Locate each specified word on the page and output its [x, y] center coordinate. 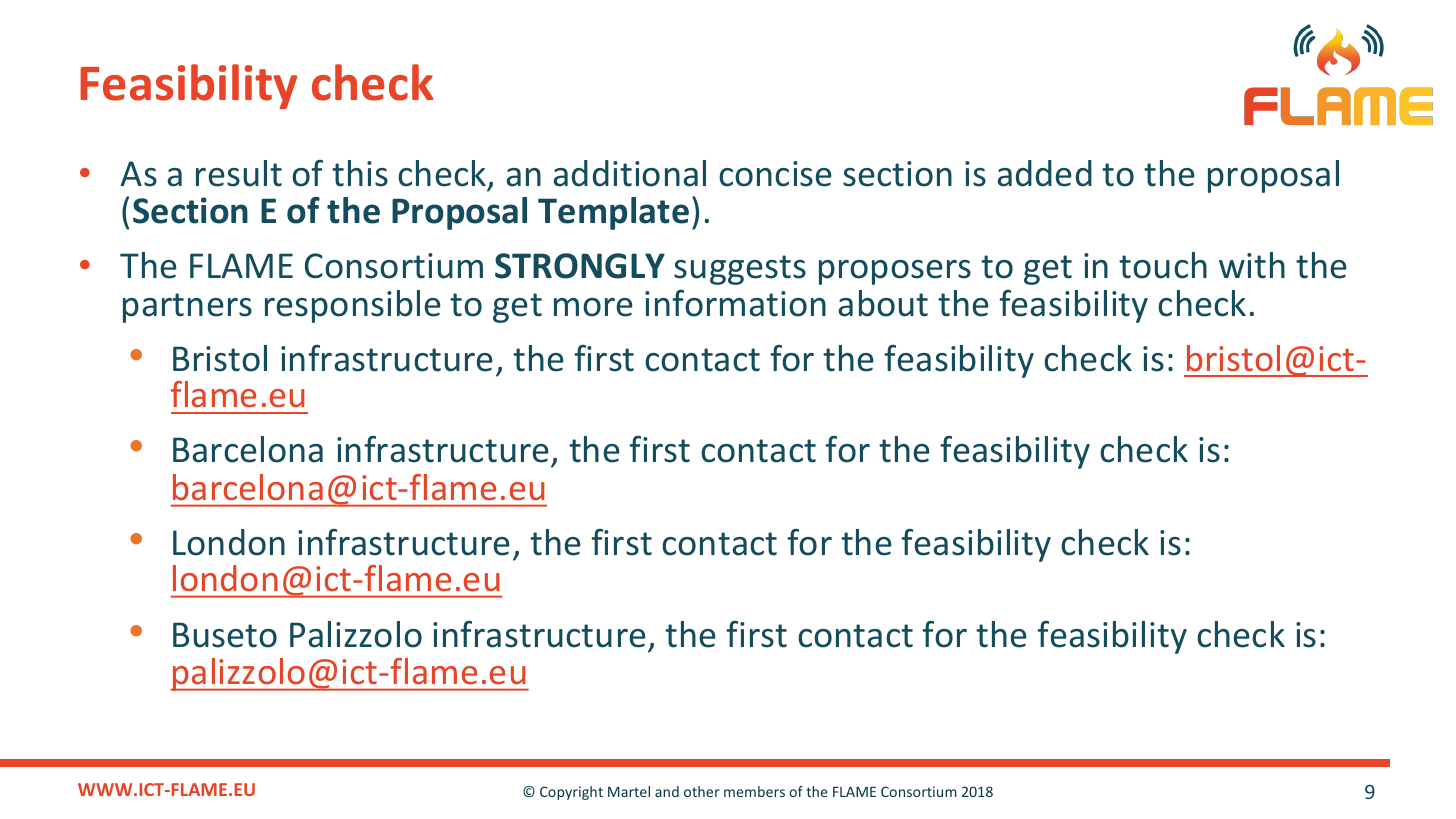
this [360, 173]
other [702, 791]
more [593, 307]
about [883, 303]
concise [775, 174]
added [1044, 173]
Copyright [571, 793]
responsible [353, 306]
